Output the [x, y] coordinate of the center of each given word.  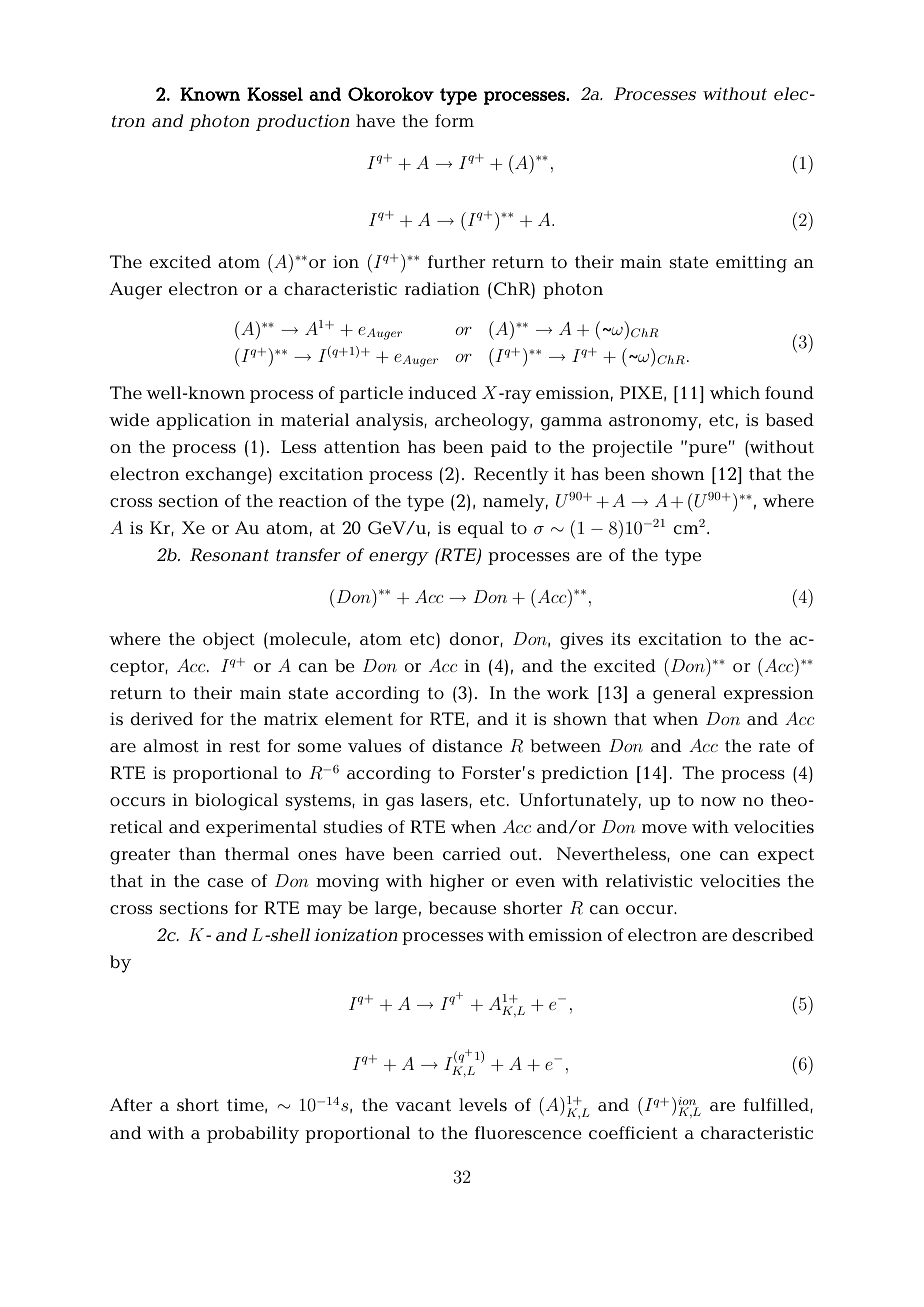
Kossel [275, 94]
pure [708, 450]
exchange [227, 476]
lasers [444, 800]
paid [509, 448]
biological [236, 802]
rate [774, 746]
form [454, 120]
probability [253, 1135]
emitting [751, 264]
